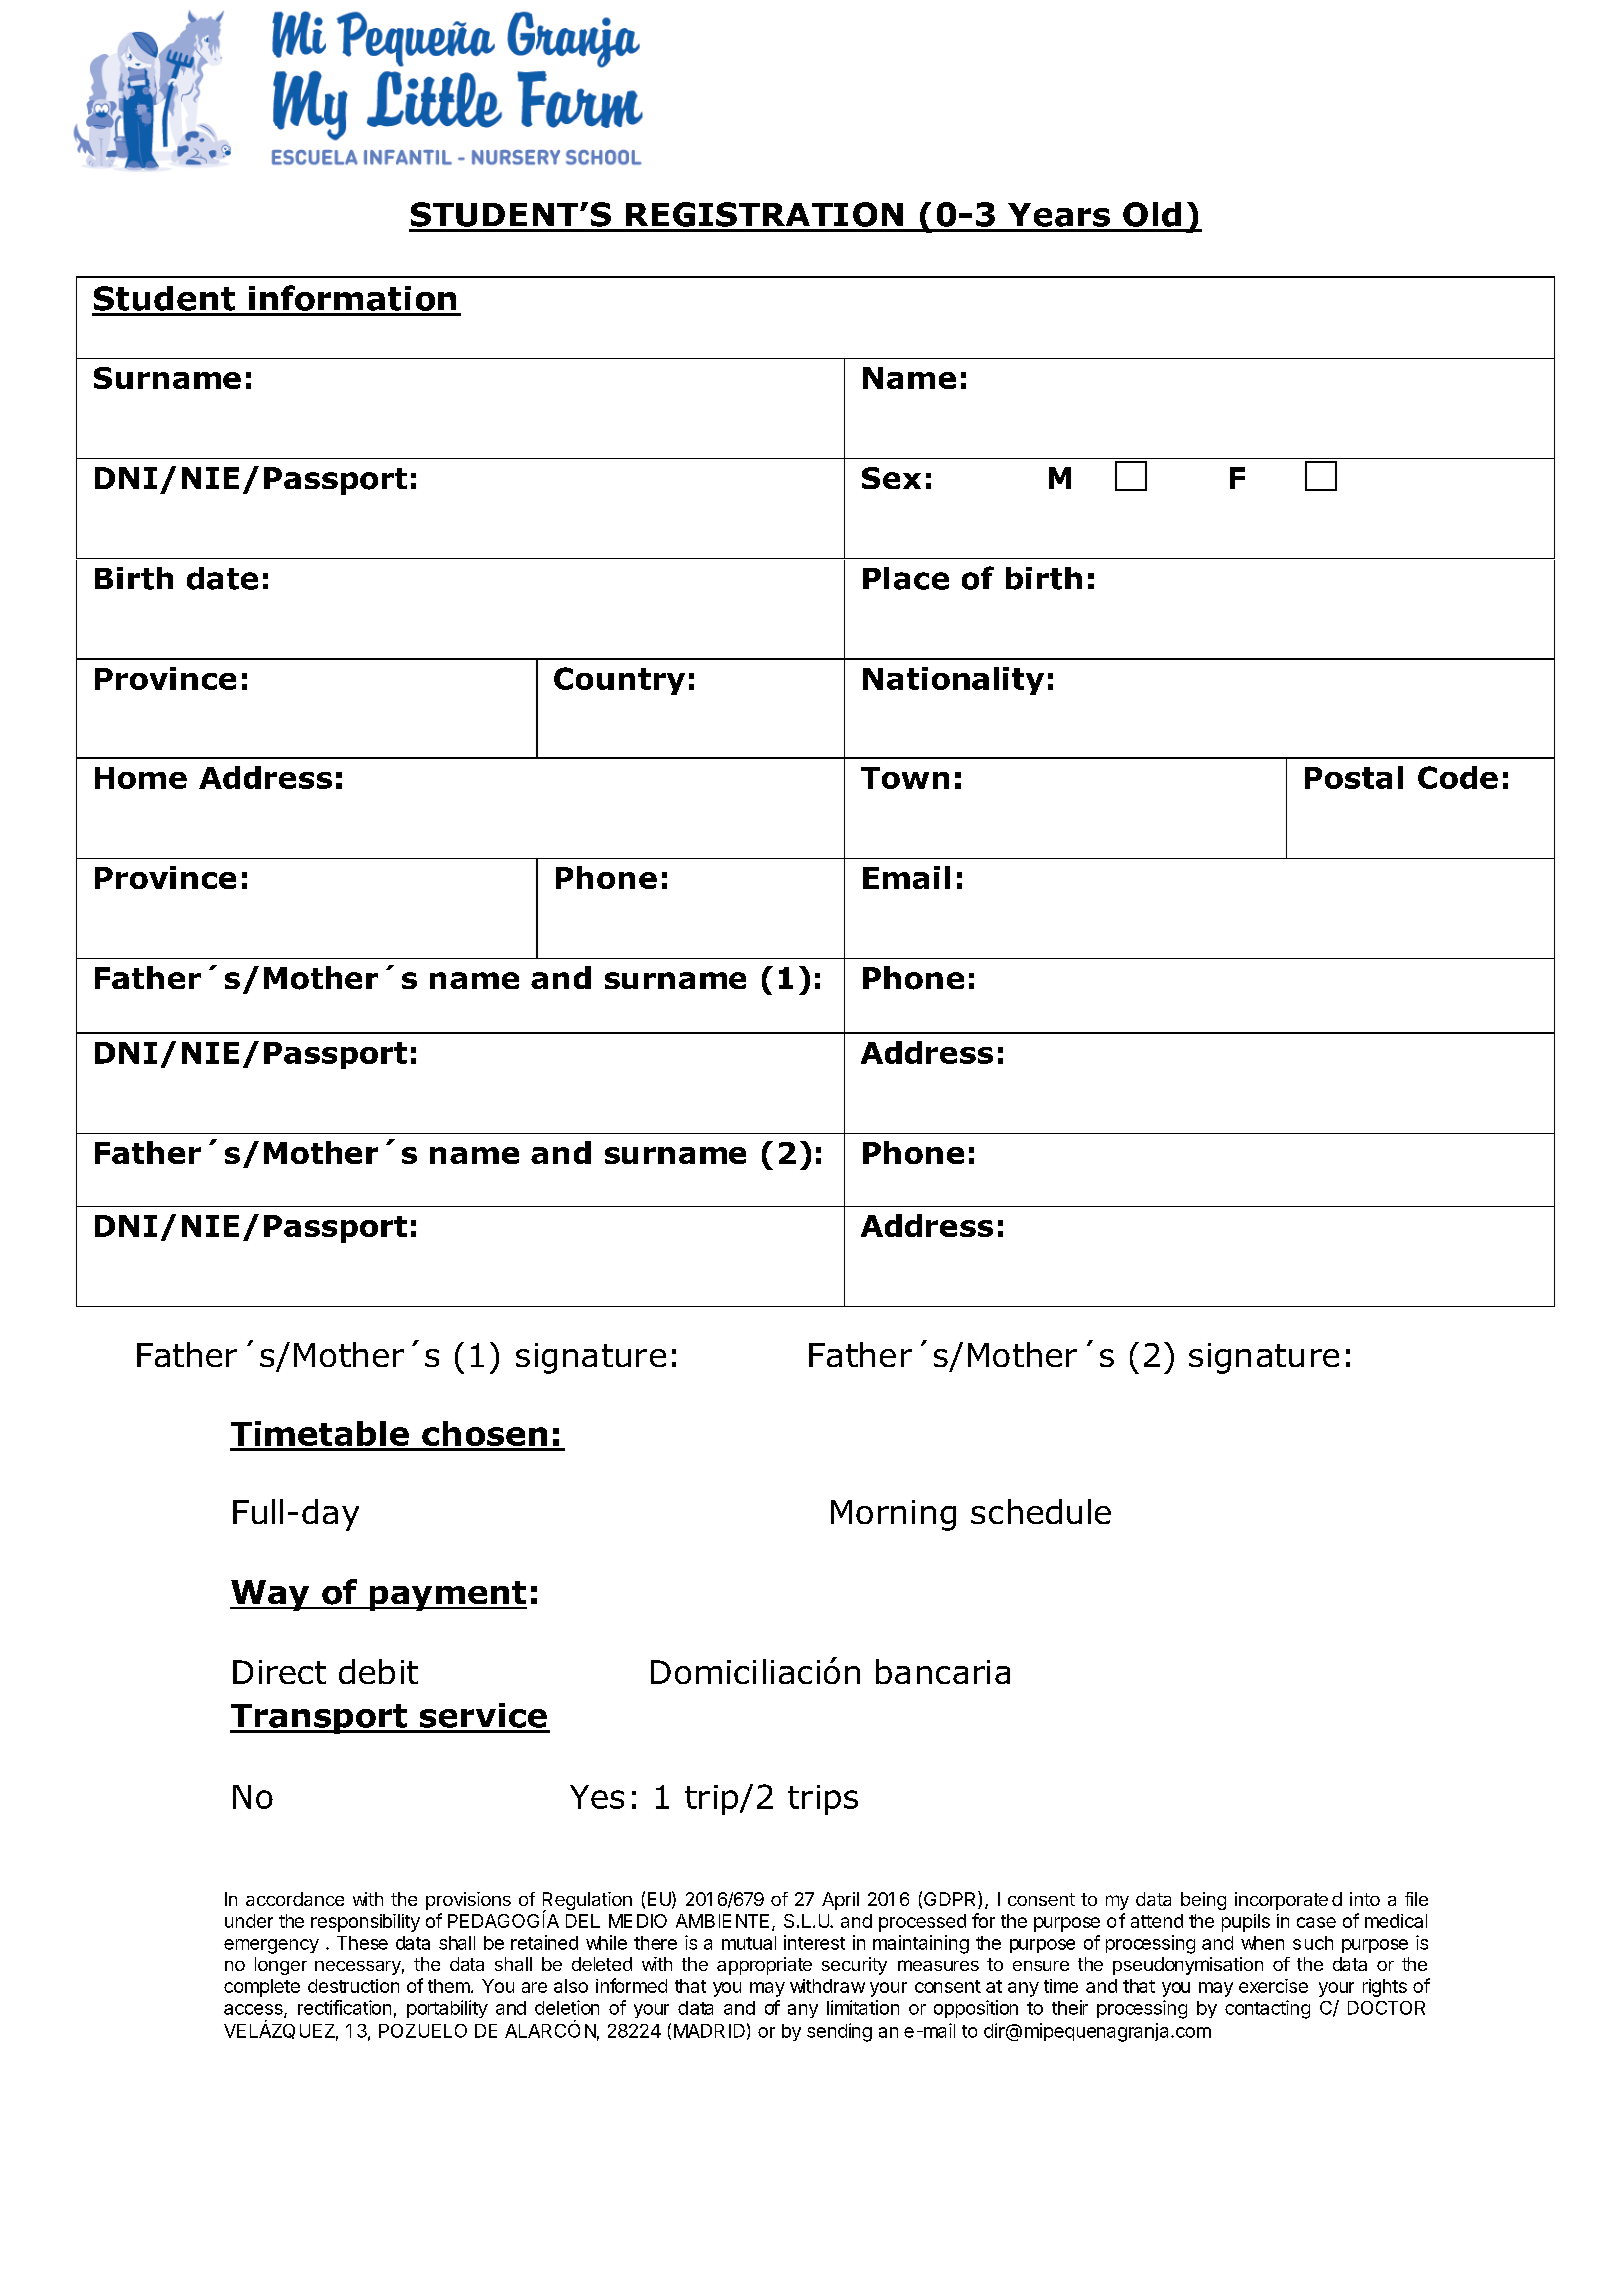  What do you see at coordinates (222, 578) in the image?
I see `date` at bounding box center [222, 578].
